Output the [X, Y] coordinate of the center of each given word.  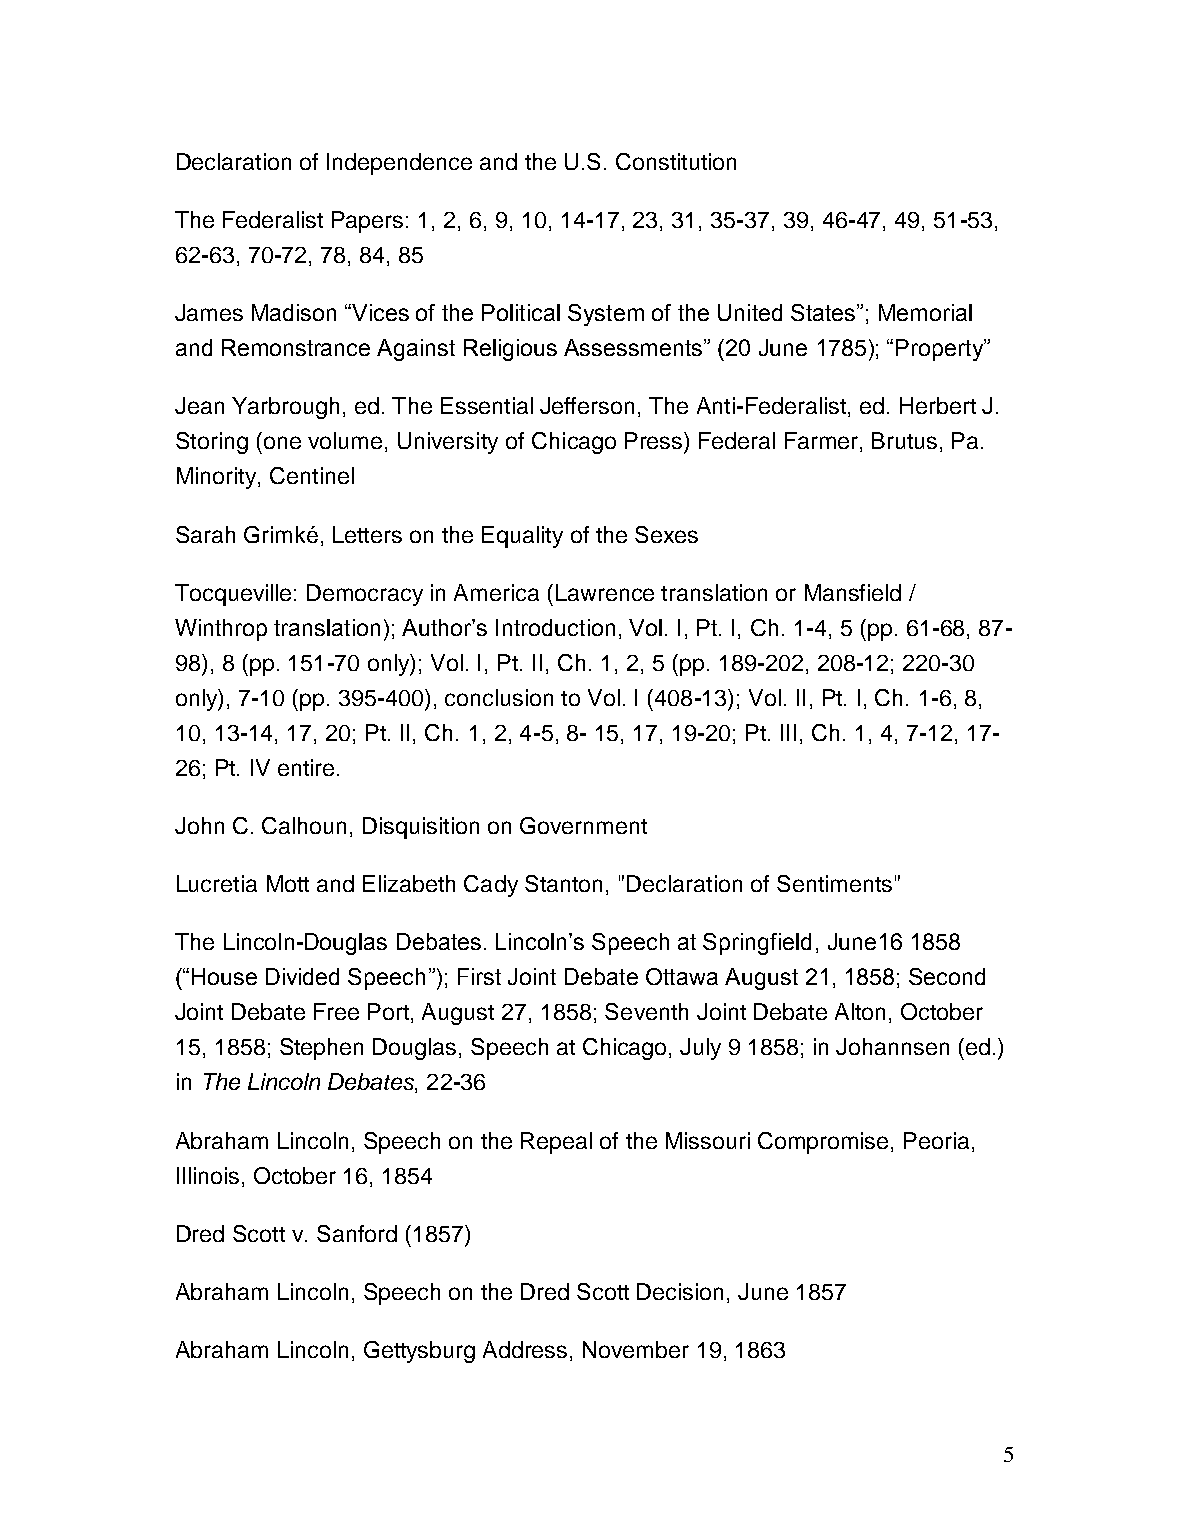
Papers [367, 222]
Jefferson [587, 405]
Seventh [646, 1011]
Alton [860, 1011]
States [824, 312]
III [788, 732]
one [282, 442]
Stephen [321, 1049]
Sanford [357, 1233]
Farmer [821, 440]
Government [583, 825]
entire [306, 767]
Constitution [676, 161]
